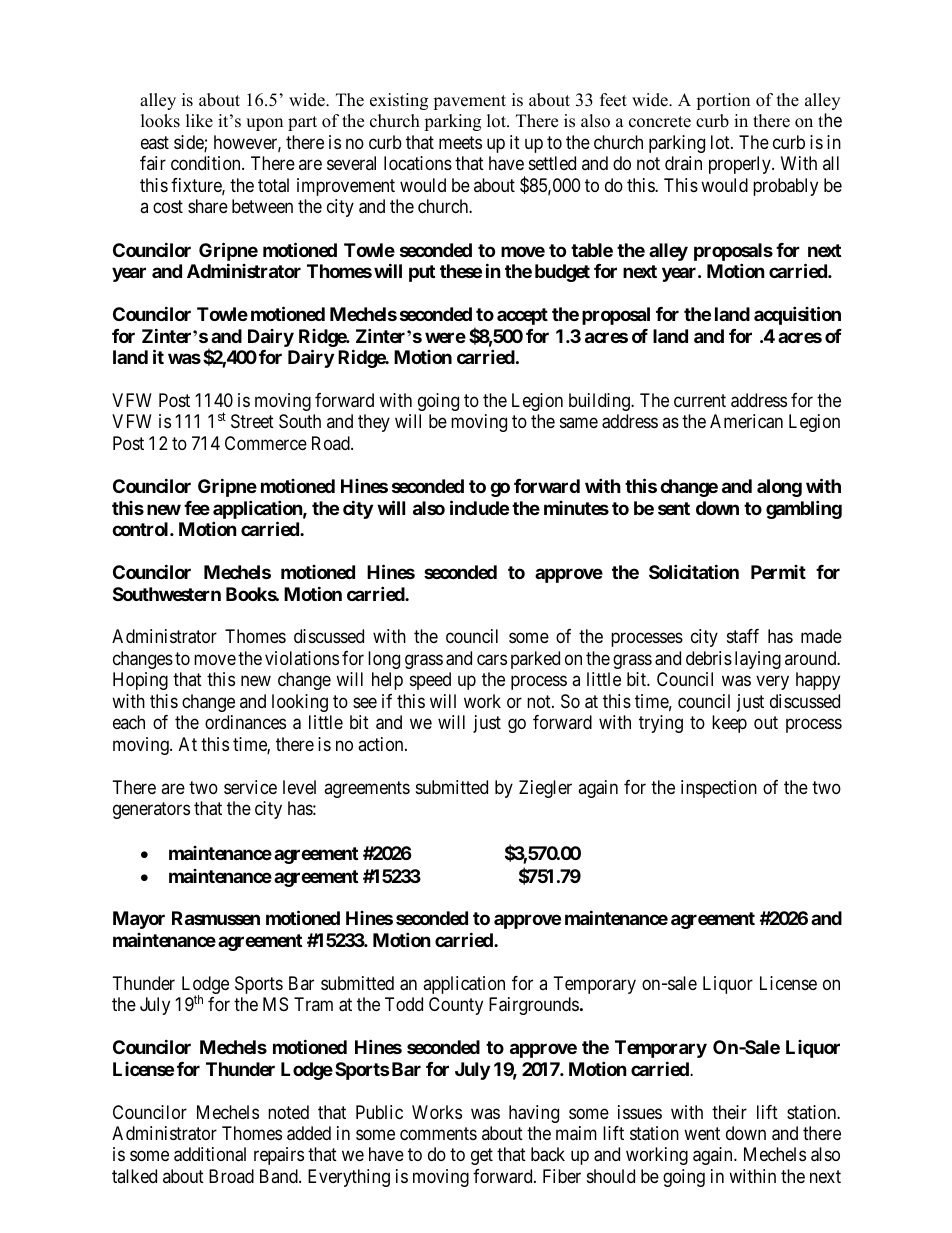 The height and width of the image is (1233, 952). Describe the element at coordinates (140, 681) in the image. I see `Hoping` at that location.
